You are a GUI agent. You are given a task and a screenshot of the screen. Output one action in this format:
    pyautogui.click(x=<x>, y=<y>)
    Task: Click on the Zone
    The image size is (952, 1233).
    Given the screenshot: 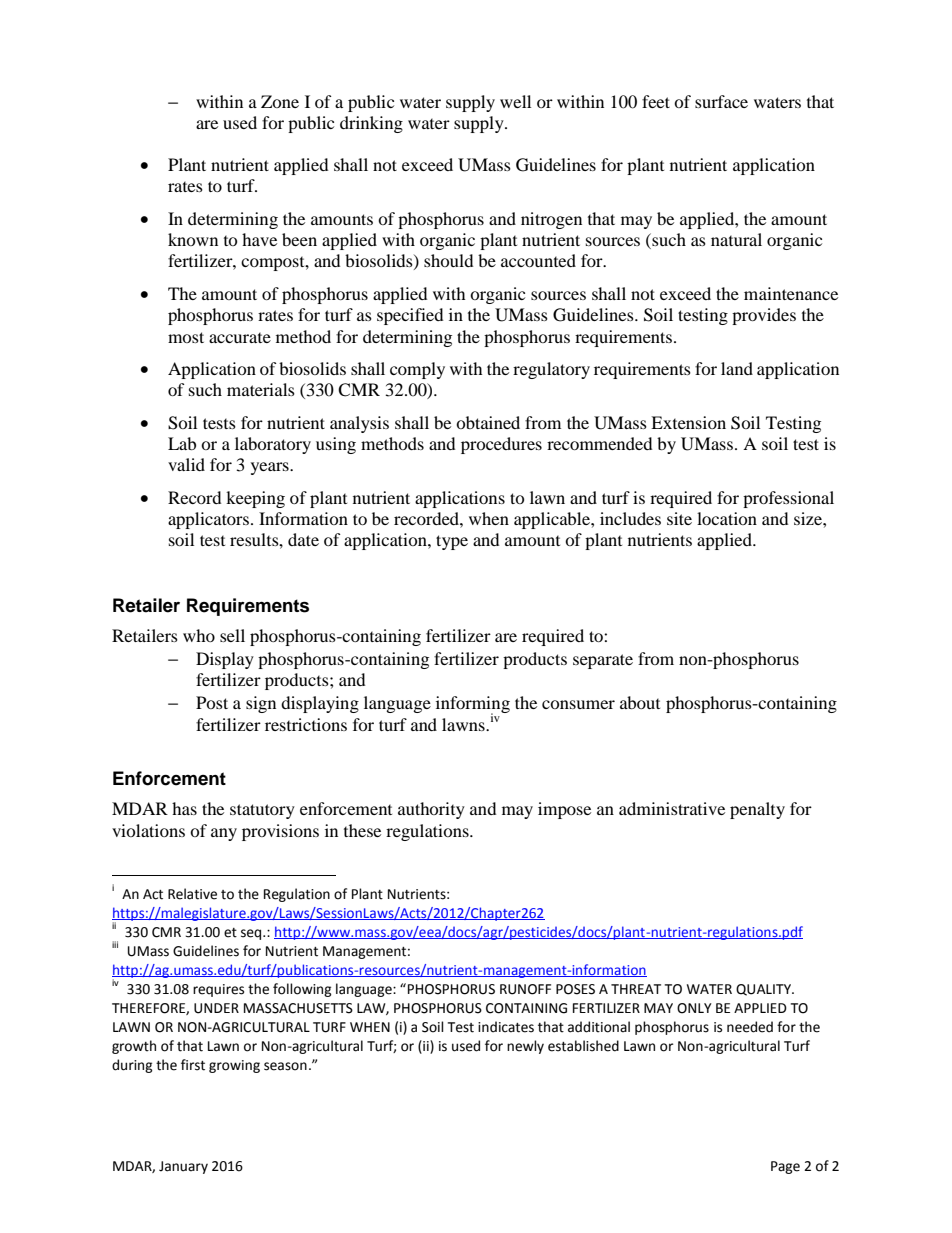 What is the action you would take?
    pyautogui.click(x=280, y=101)
